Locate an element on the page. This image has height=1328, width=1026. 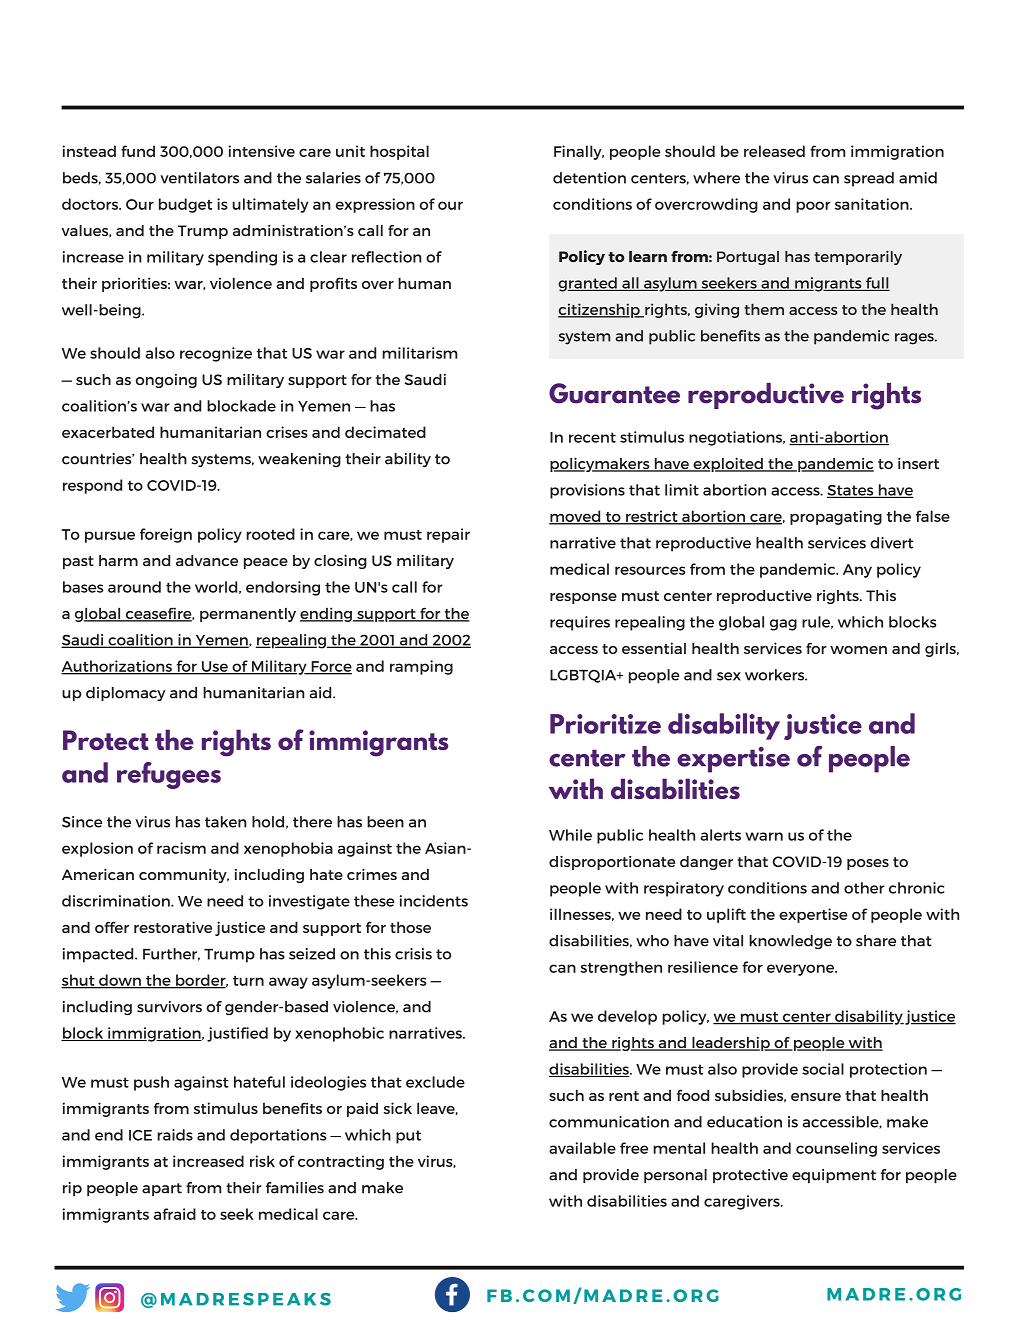
racism is located at coordinates (181, 848).
